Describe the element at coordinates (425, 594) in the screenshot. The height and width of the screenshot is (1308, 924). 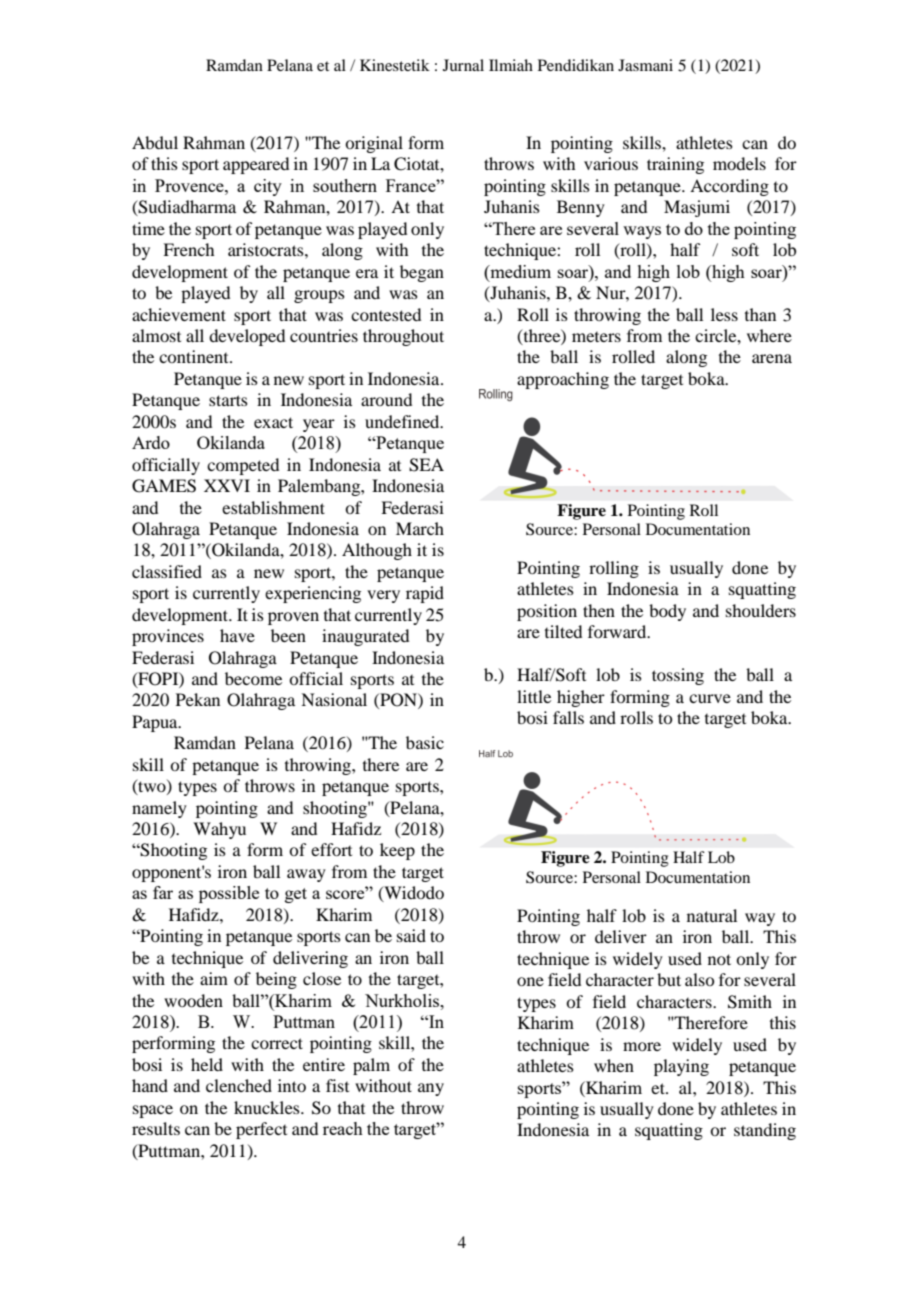
I see `rapid` at that location.
